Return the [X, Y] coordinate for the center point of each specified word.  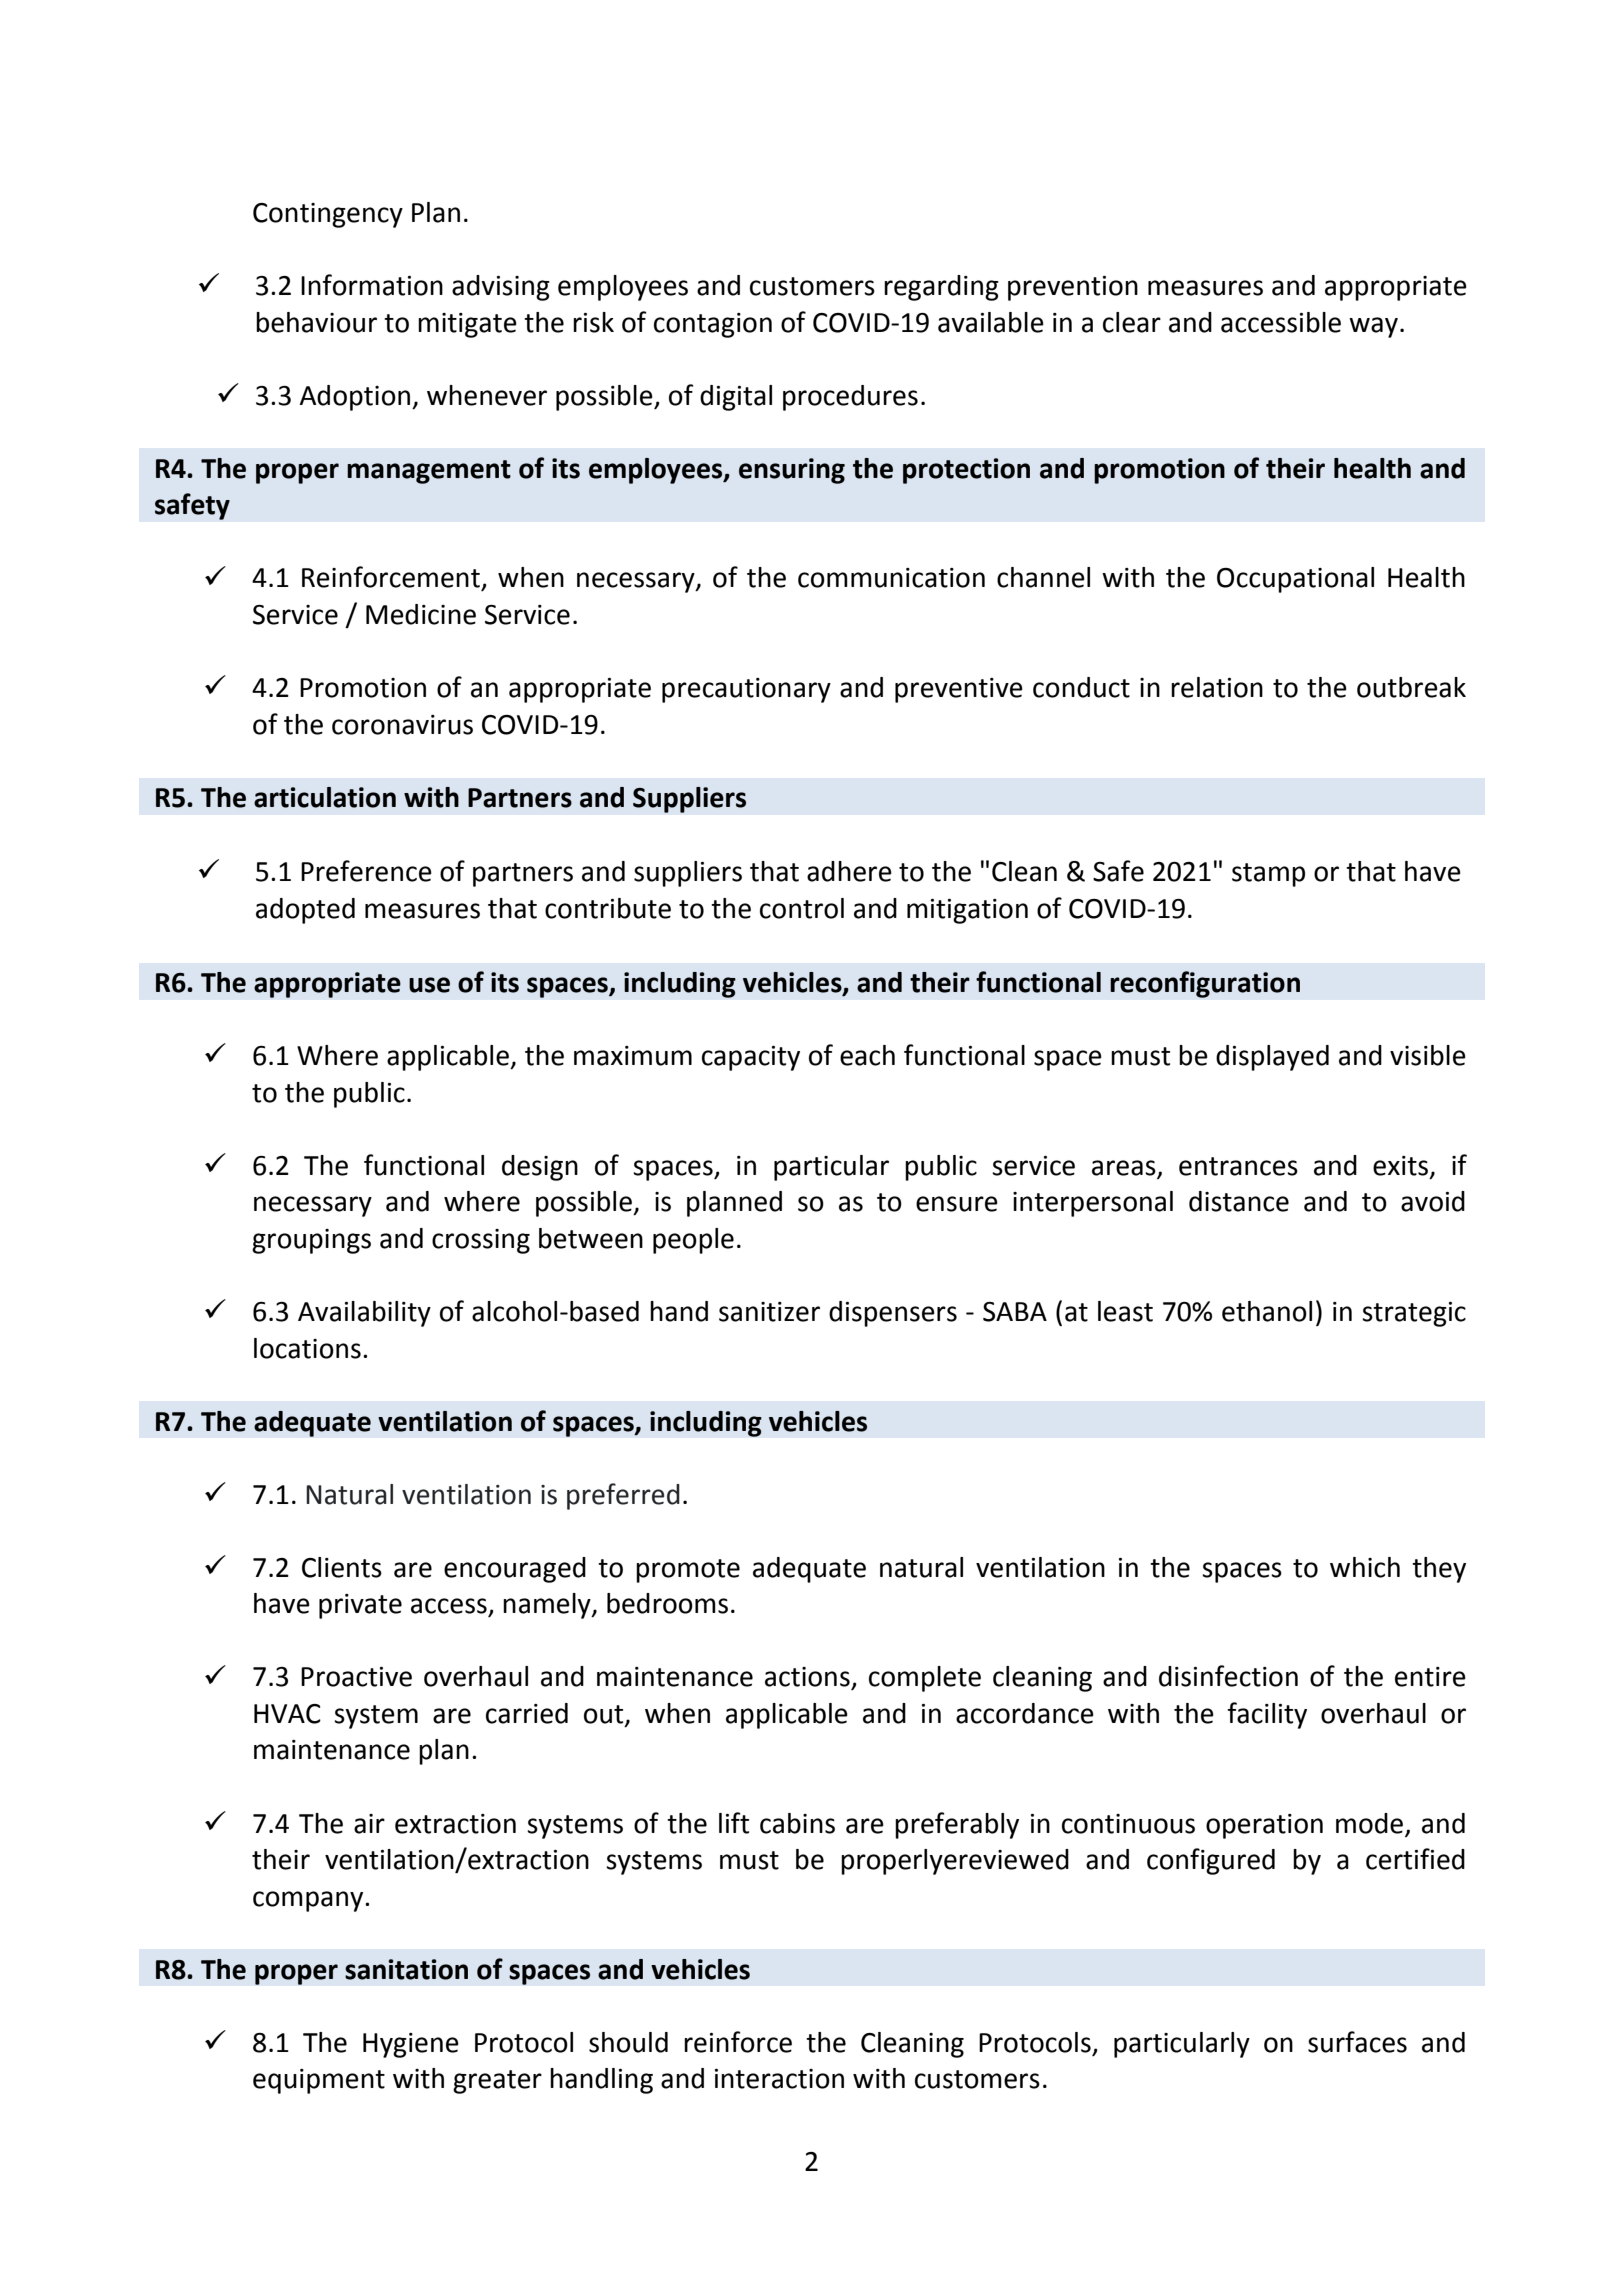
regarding [941, 288]
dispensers [893, 1314]
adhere [849, 871]
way [1373, 327]
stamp [1268, 875]
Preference [366, 871]
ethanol [1267, 1311]
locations [307, 1348]
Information [372, 285]
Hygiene [411, 2045]
